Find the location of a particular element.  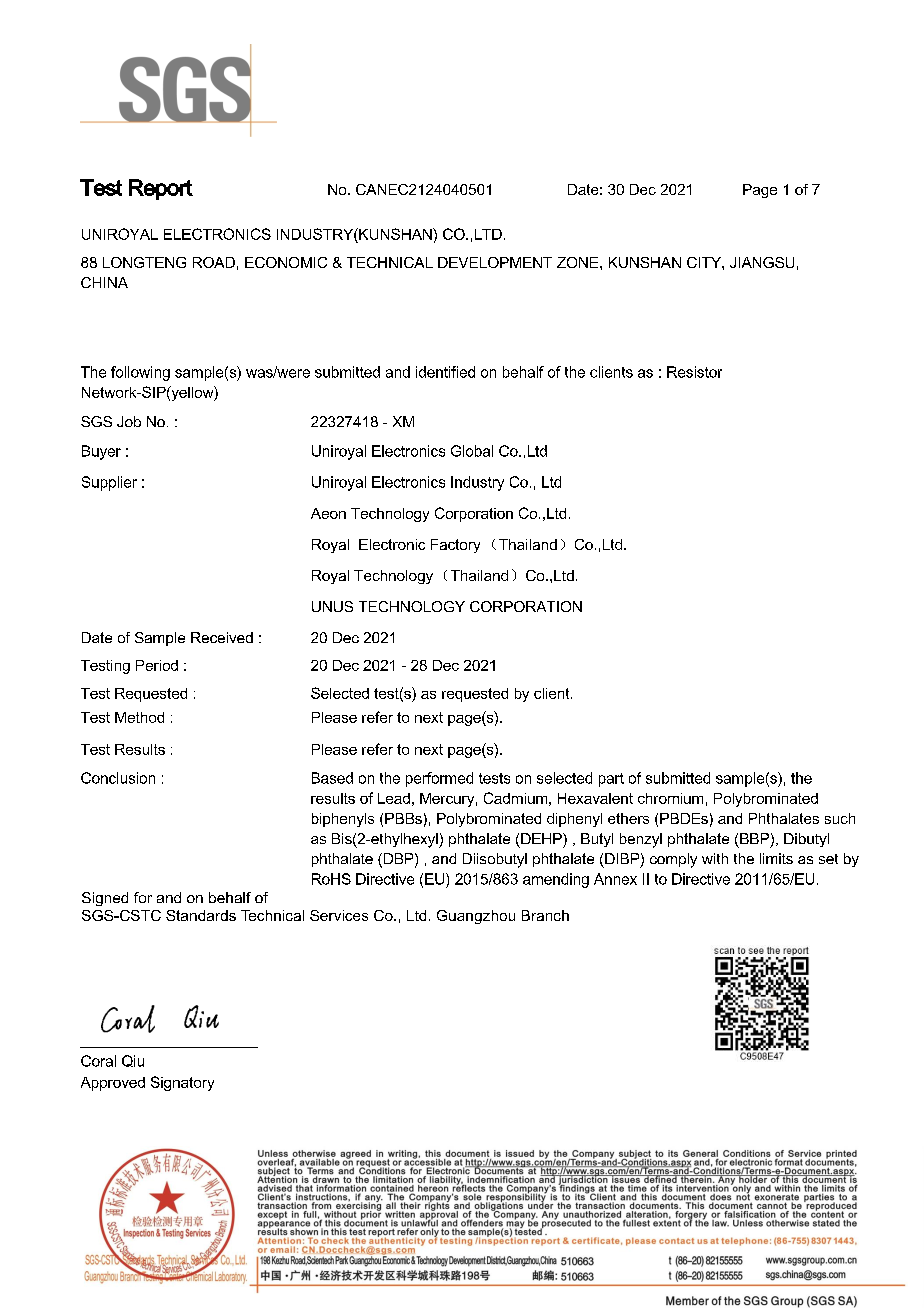

Global is located at coordinates (472, 451).
